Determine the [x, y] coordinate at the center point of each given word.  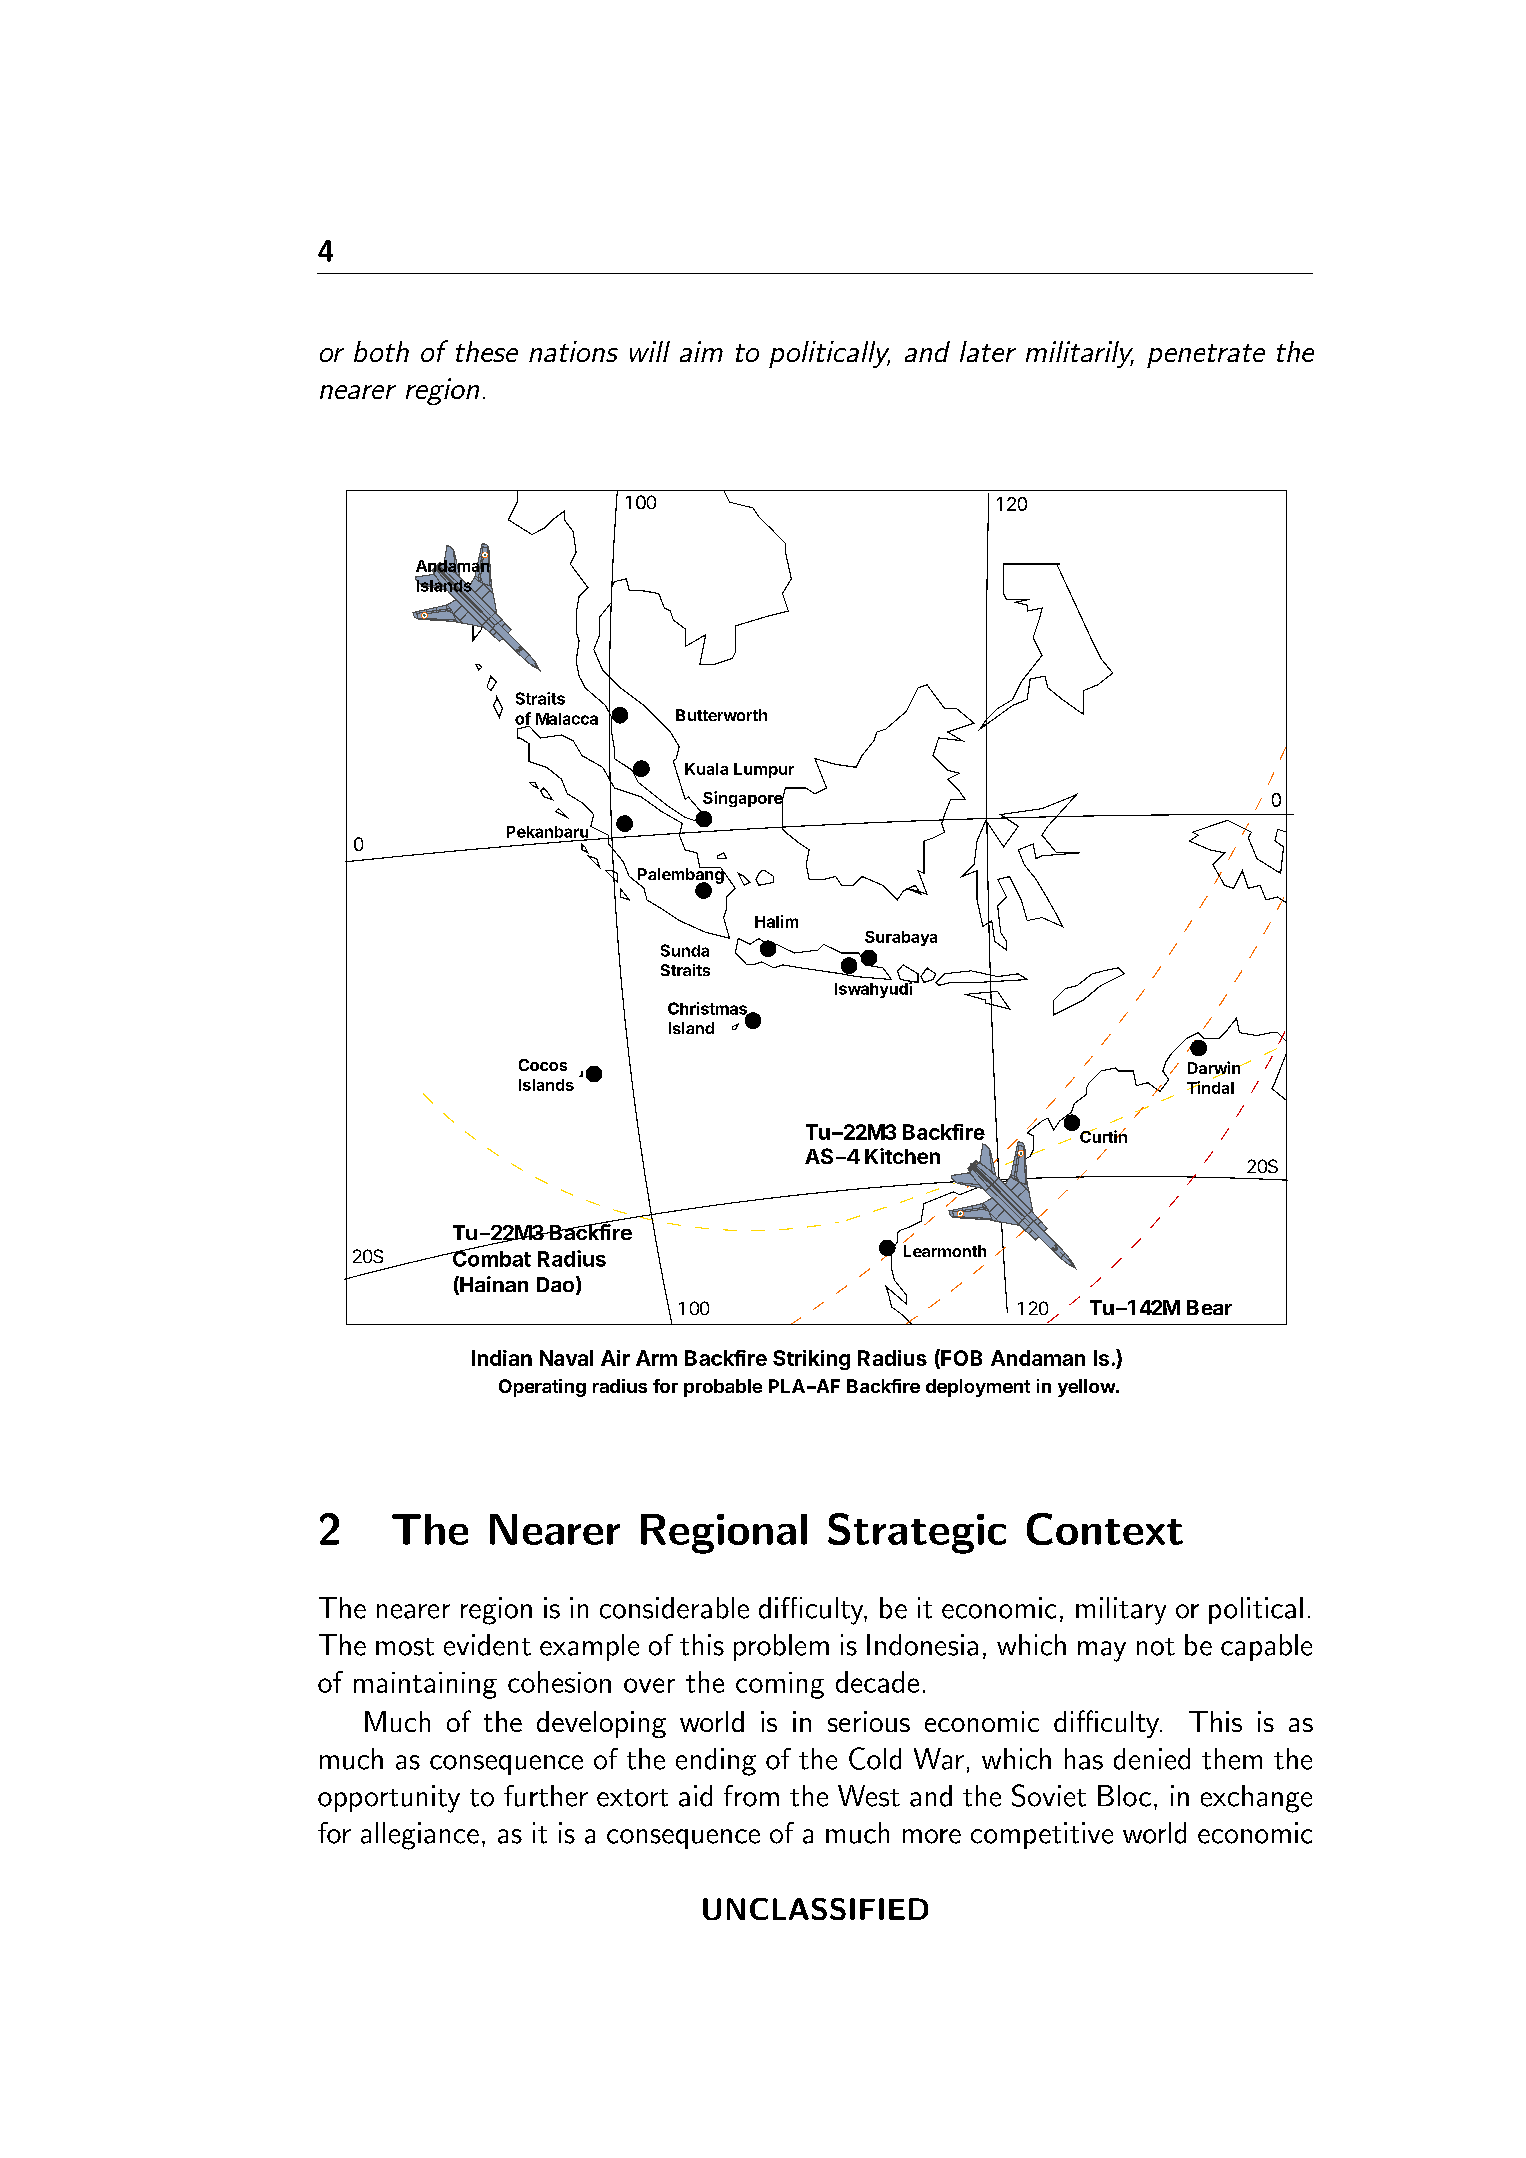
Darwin [1215, 1069]
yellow [1087, 1388]
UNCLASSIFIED [815, 1909]
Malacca [567, 719]
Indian [502, 1358]
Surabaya [901, 938]
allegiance [420, 1836]
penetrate [1206, 356]
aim [701, 351]
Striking [811, 1360]
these [487, 351]
